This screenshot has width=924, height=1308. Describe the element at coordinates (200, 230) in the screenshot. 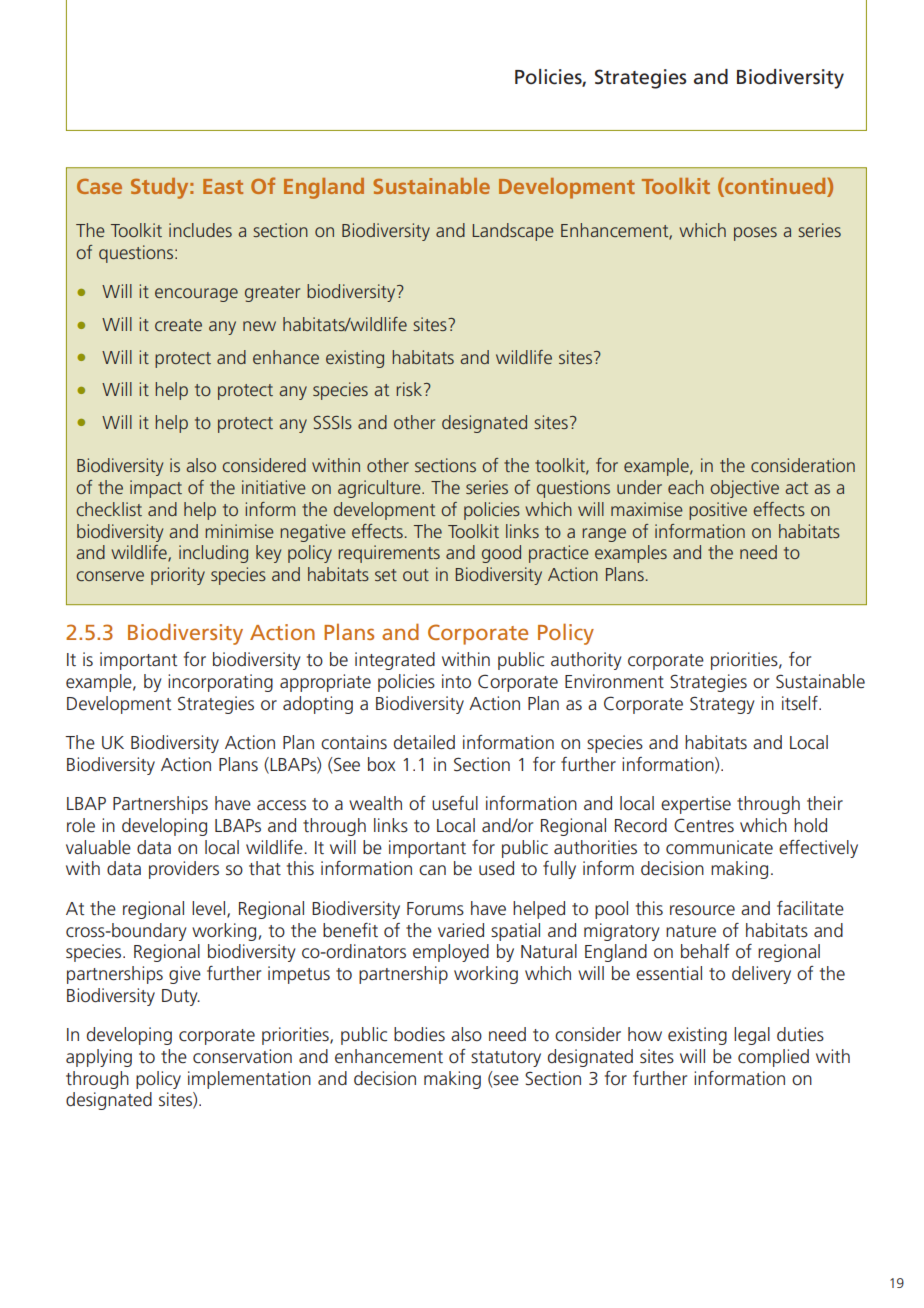

I see `includes` at that location.
